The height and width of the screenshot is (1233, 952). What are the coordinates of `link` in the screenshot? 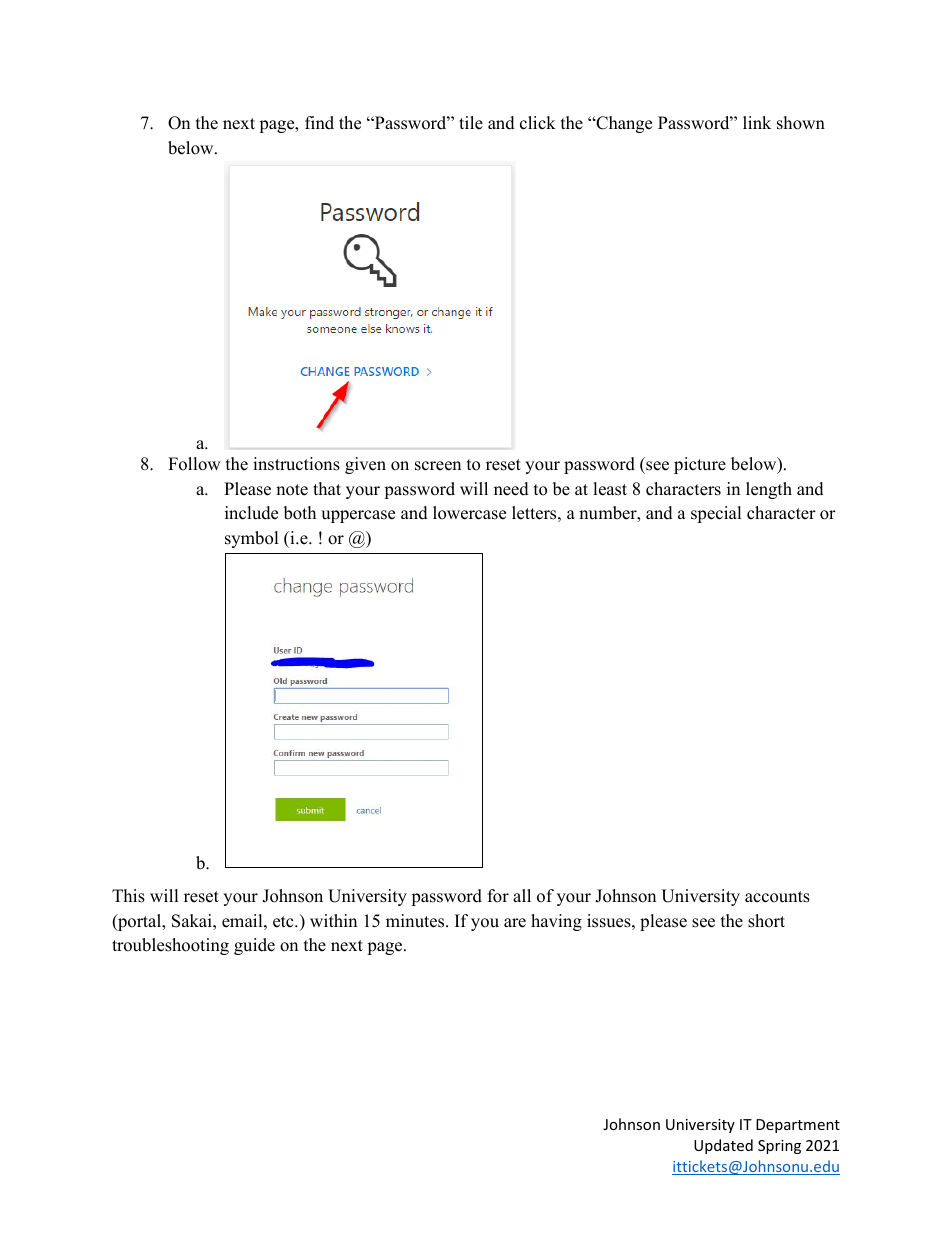 It's located at (757, 122).
